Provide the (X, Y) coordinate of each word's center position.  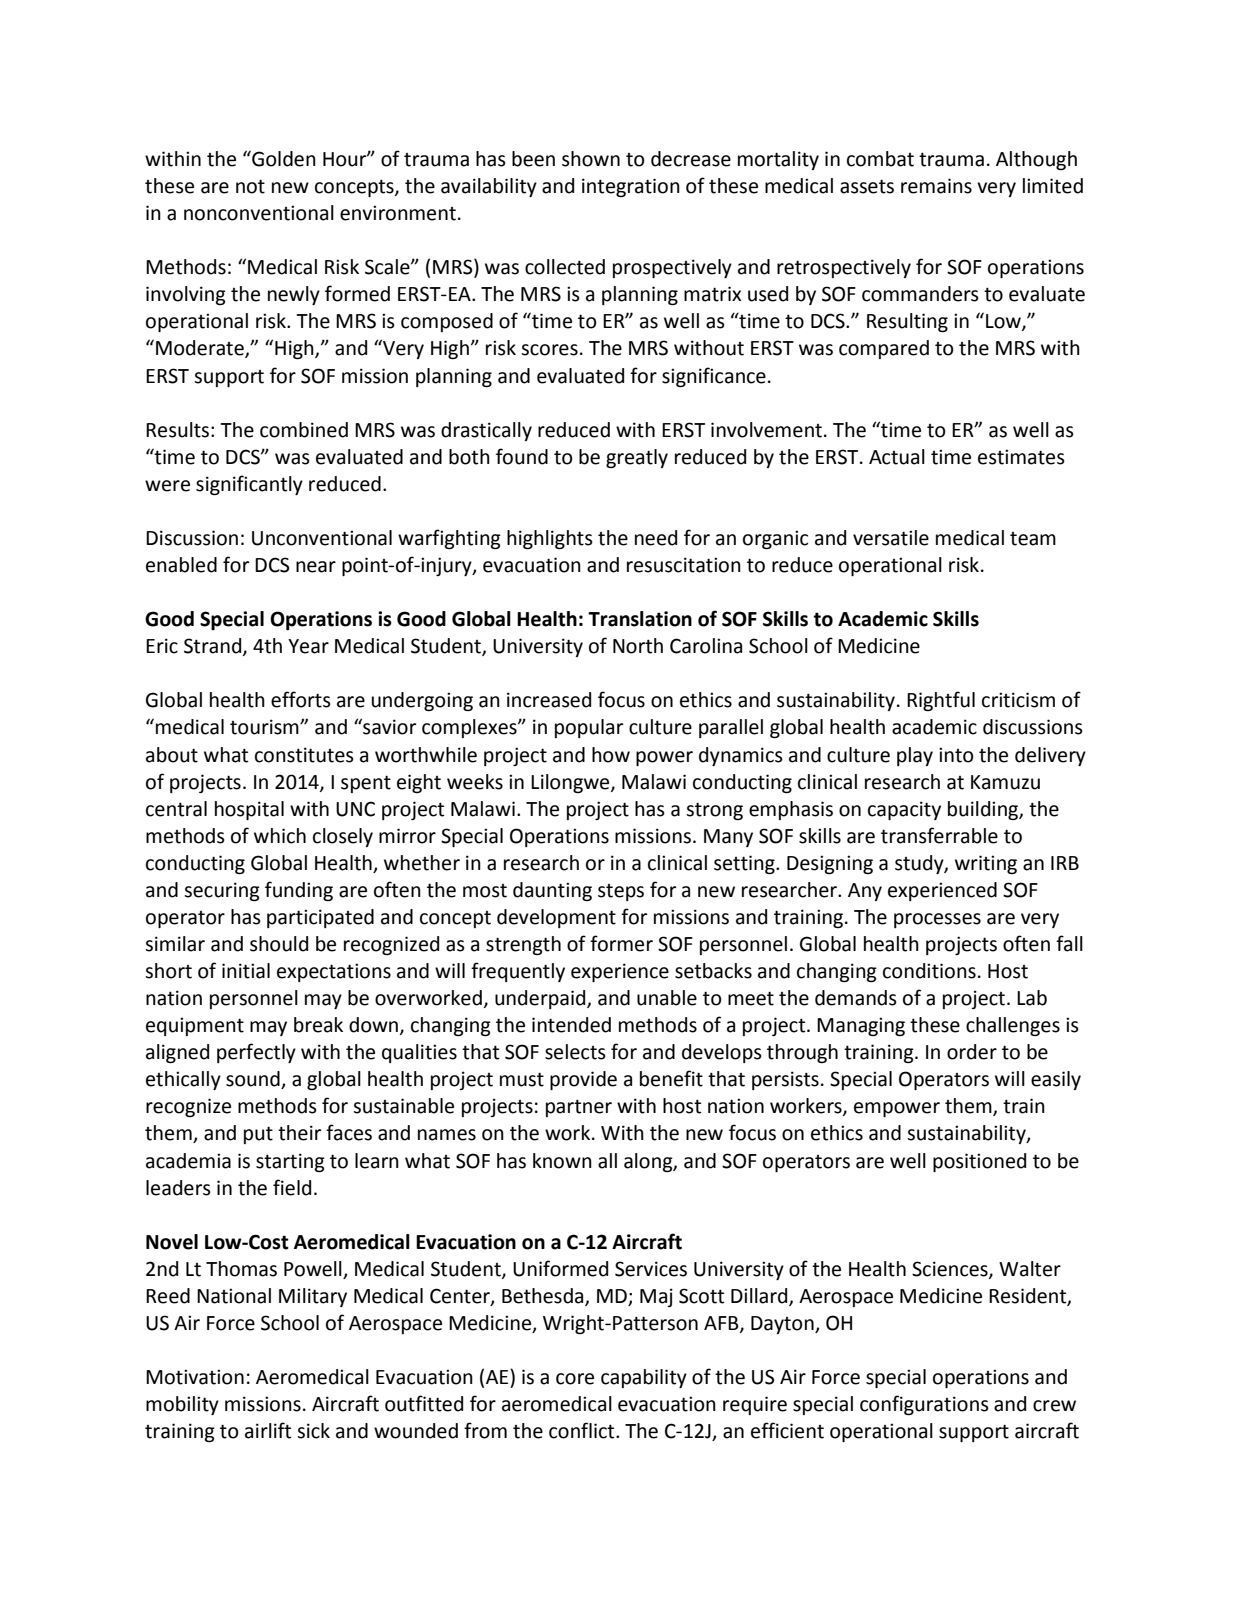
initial (246, 971)
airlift (268, 1430)
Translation (640, 619)
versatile (891, 538)
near (316, 567)
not (250, 186)
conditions (929, 971)
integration (631, 187)
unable (667, 998)
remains (936, 186)
